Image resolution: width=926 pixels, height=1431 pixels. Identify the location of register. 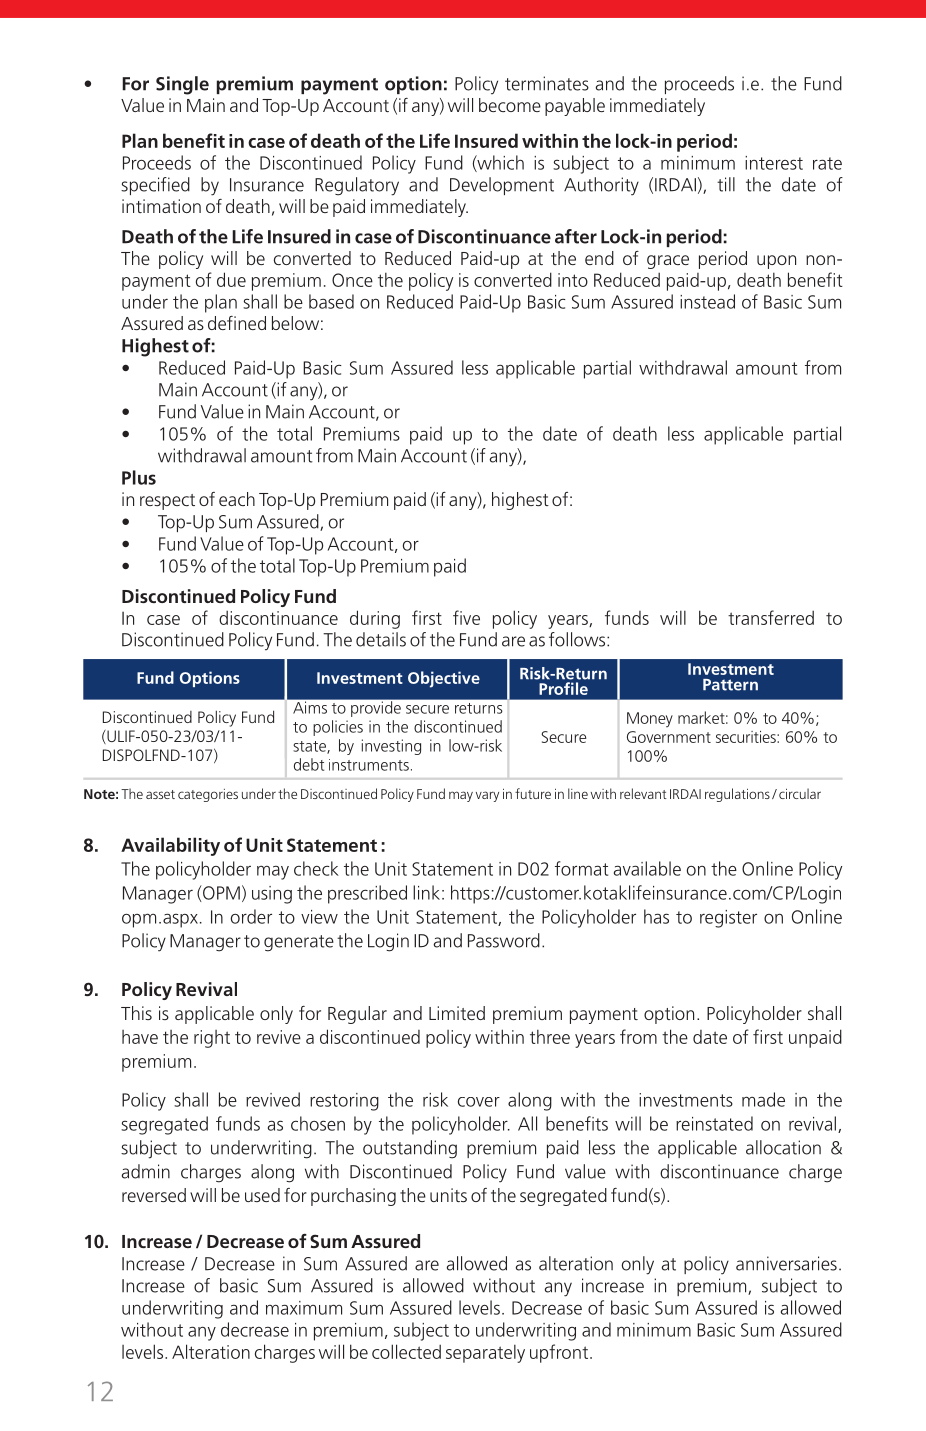
(728, 919).
